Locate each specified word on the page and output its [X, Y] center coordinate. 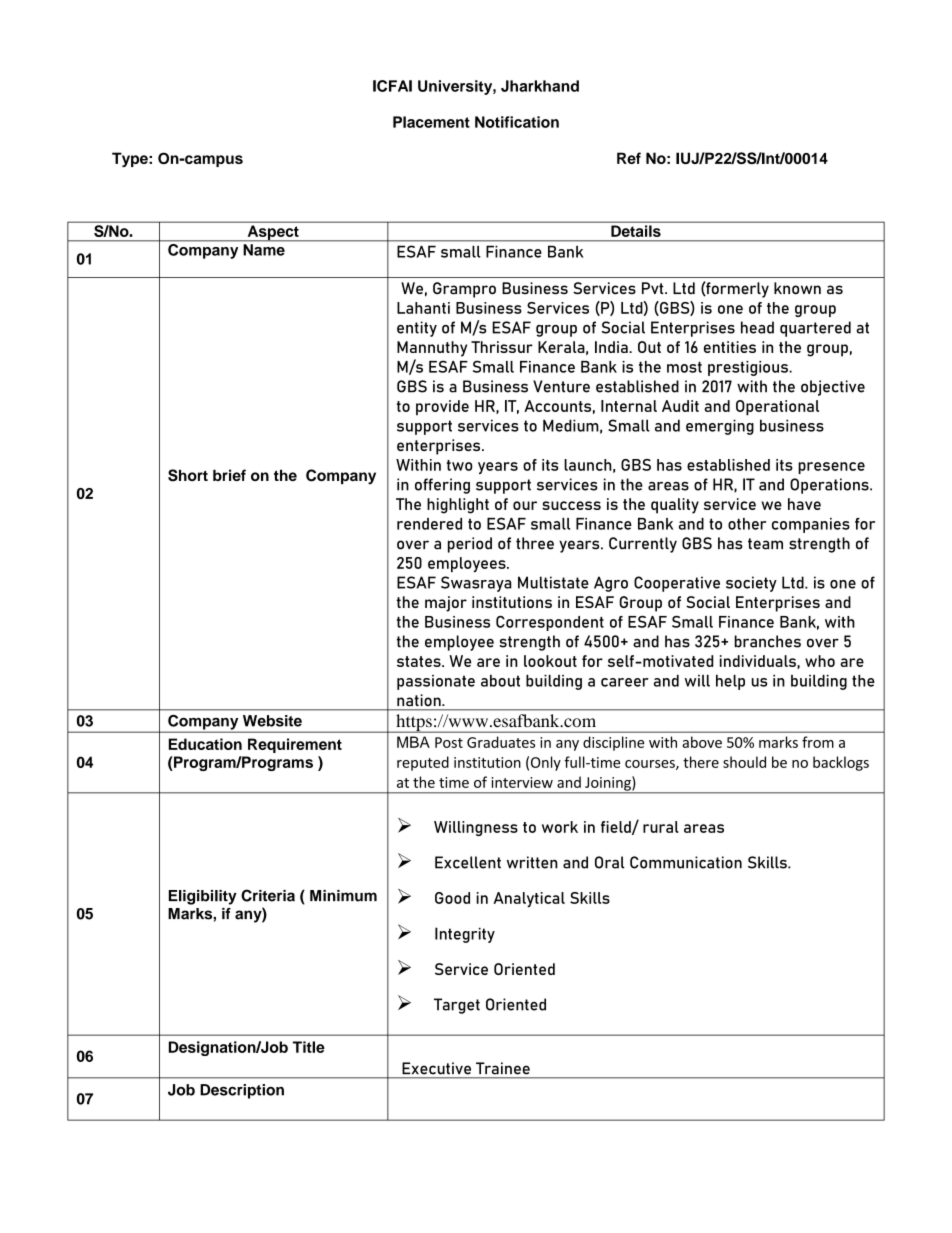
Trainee [503, 1068]
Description [242, 1091]
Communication [686, 862]
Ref [629, 158]
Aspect [273, 233]
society [751, 584]
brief [229, 475]
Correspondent [550, 623]
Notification [517, 122]
